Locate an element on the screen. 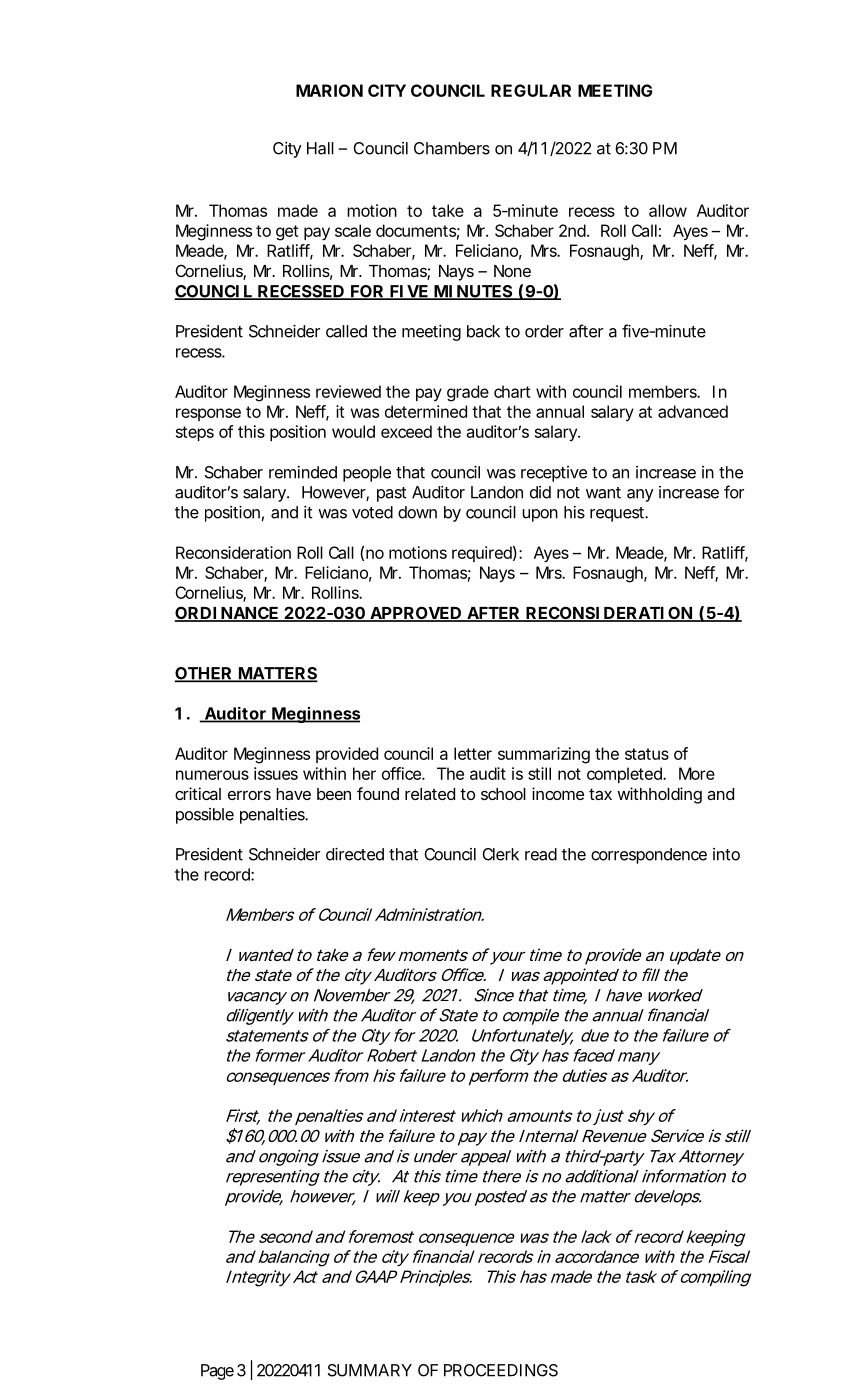 This screenshot has height=1400, width=849. Chambers is located at coordinates (452, 148).
